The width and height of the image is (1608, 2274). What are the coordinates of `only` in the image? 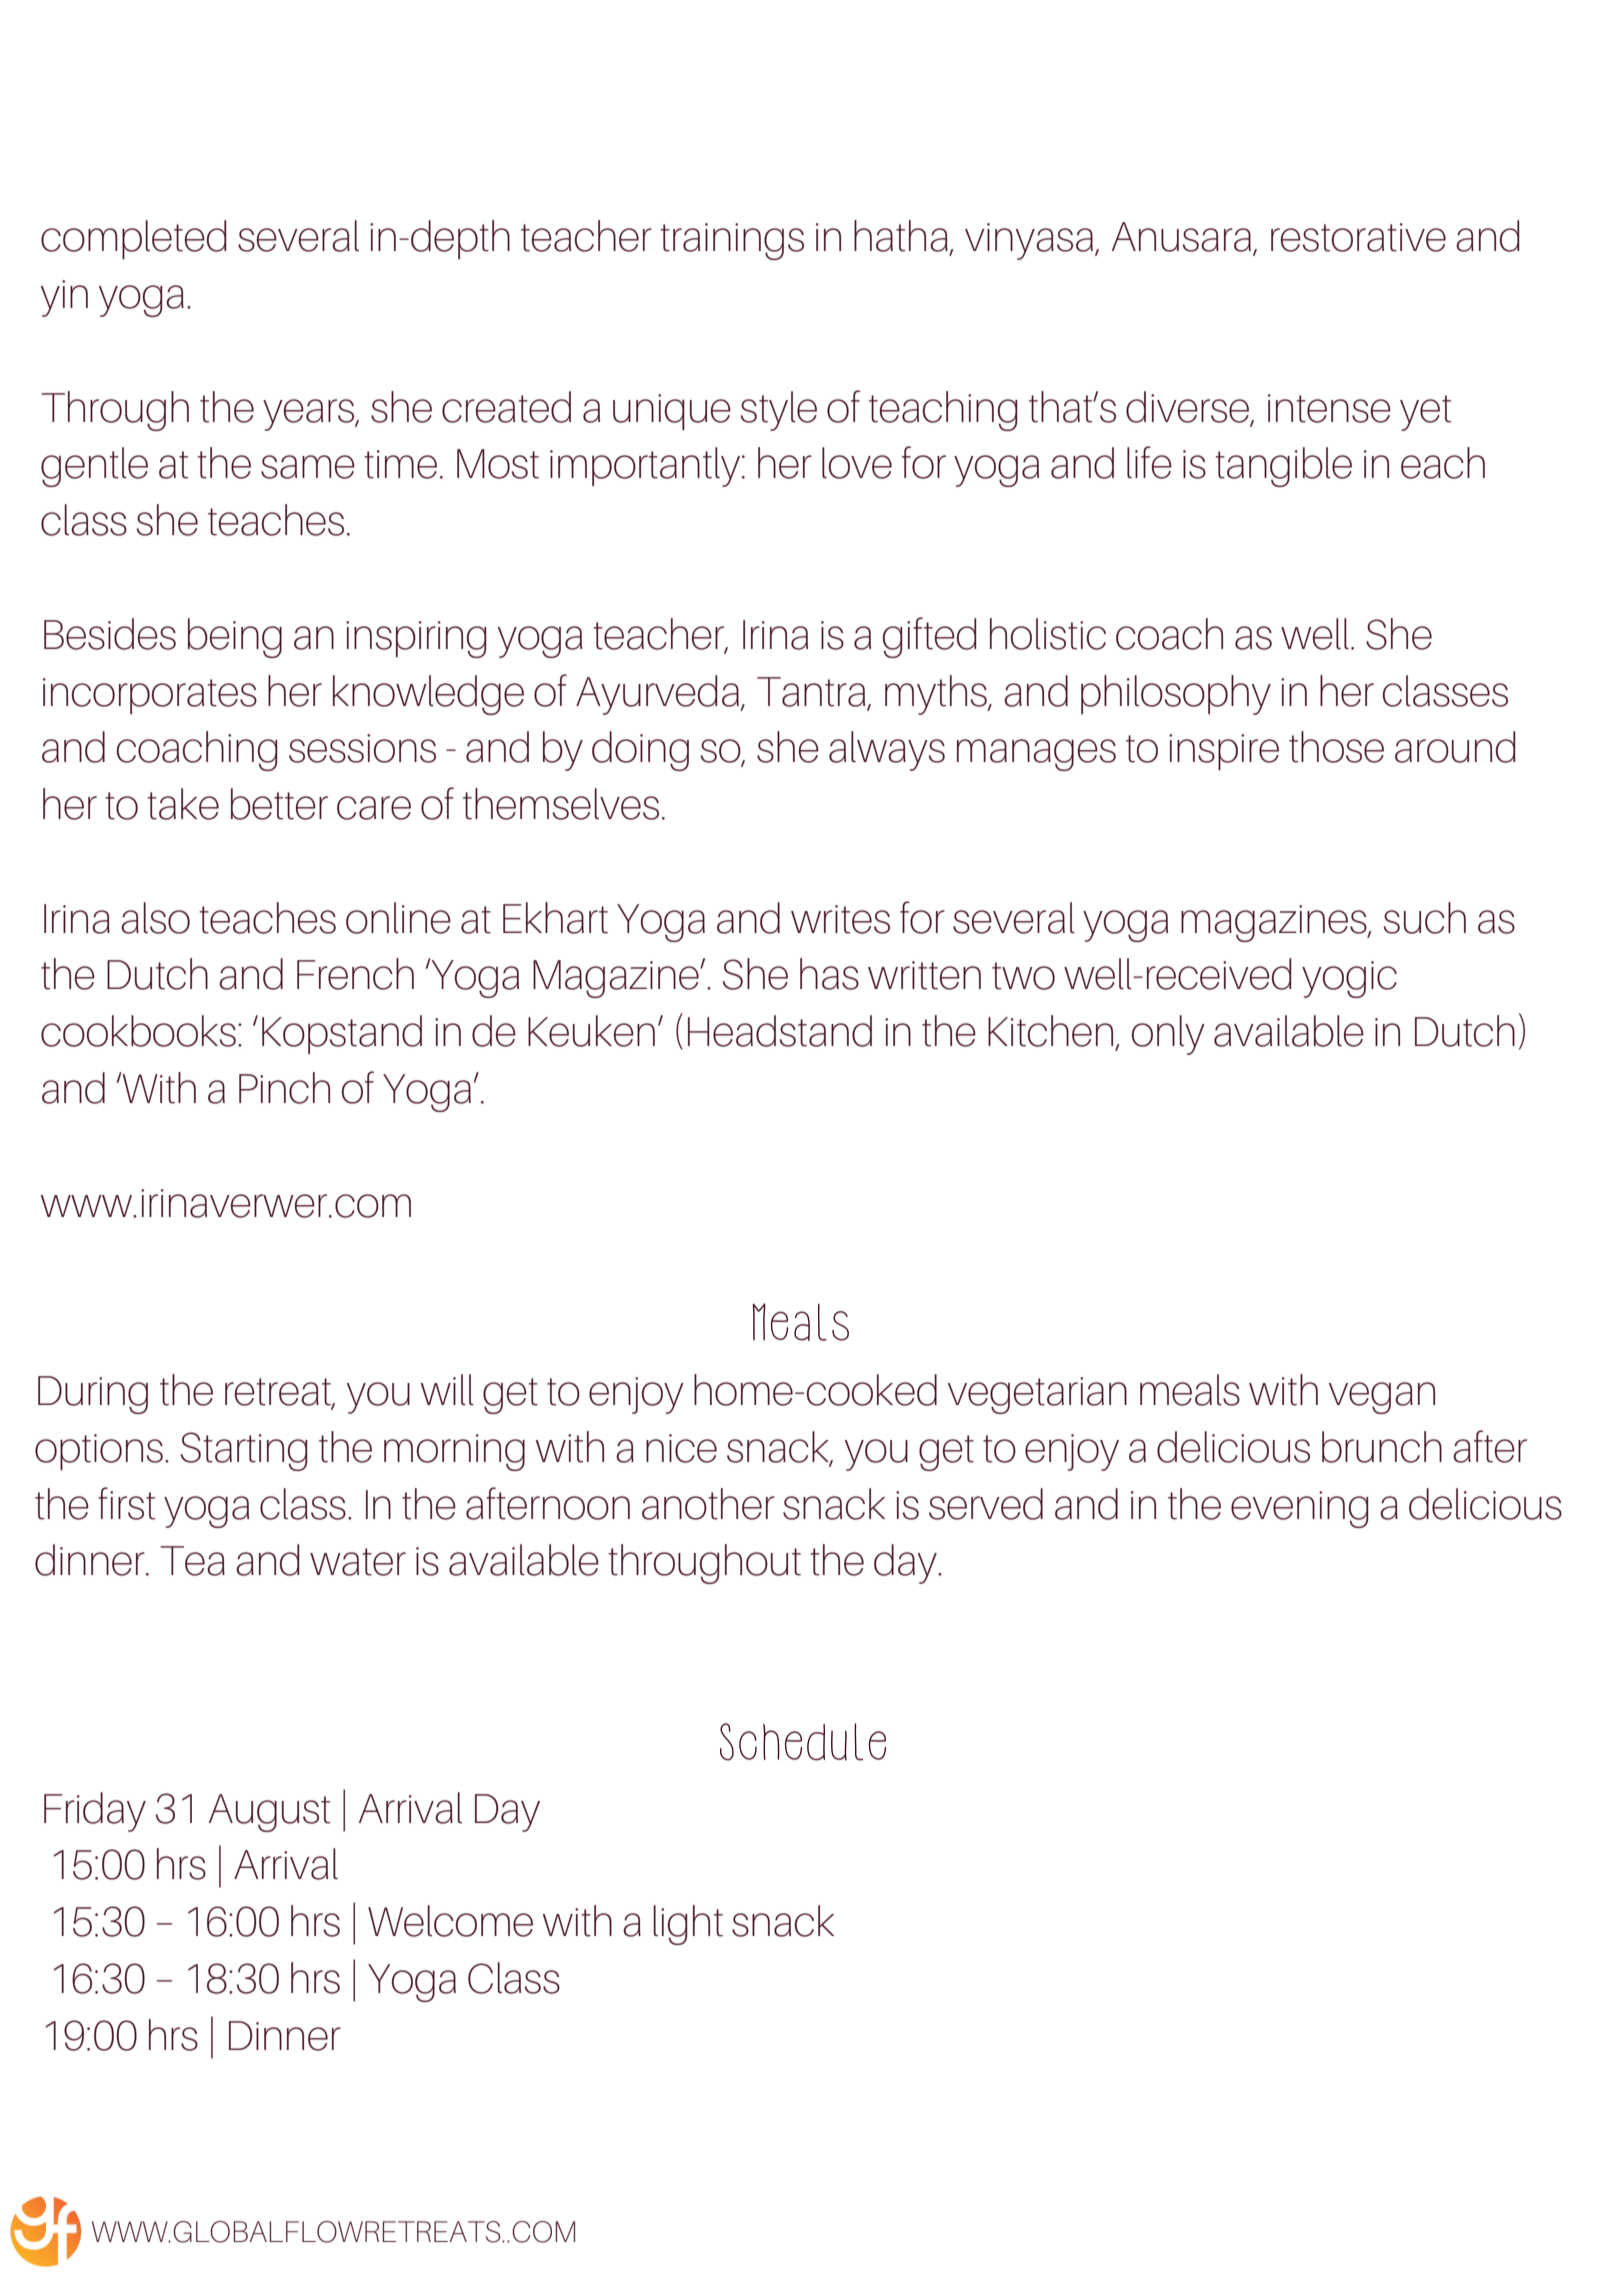 It's located at (1168, 1035).
